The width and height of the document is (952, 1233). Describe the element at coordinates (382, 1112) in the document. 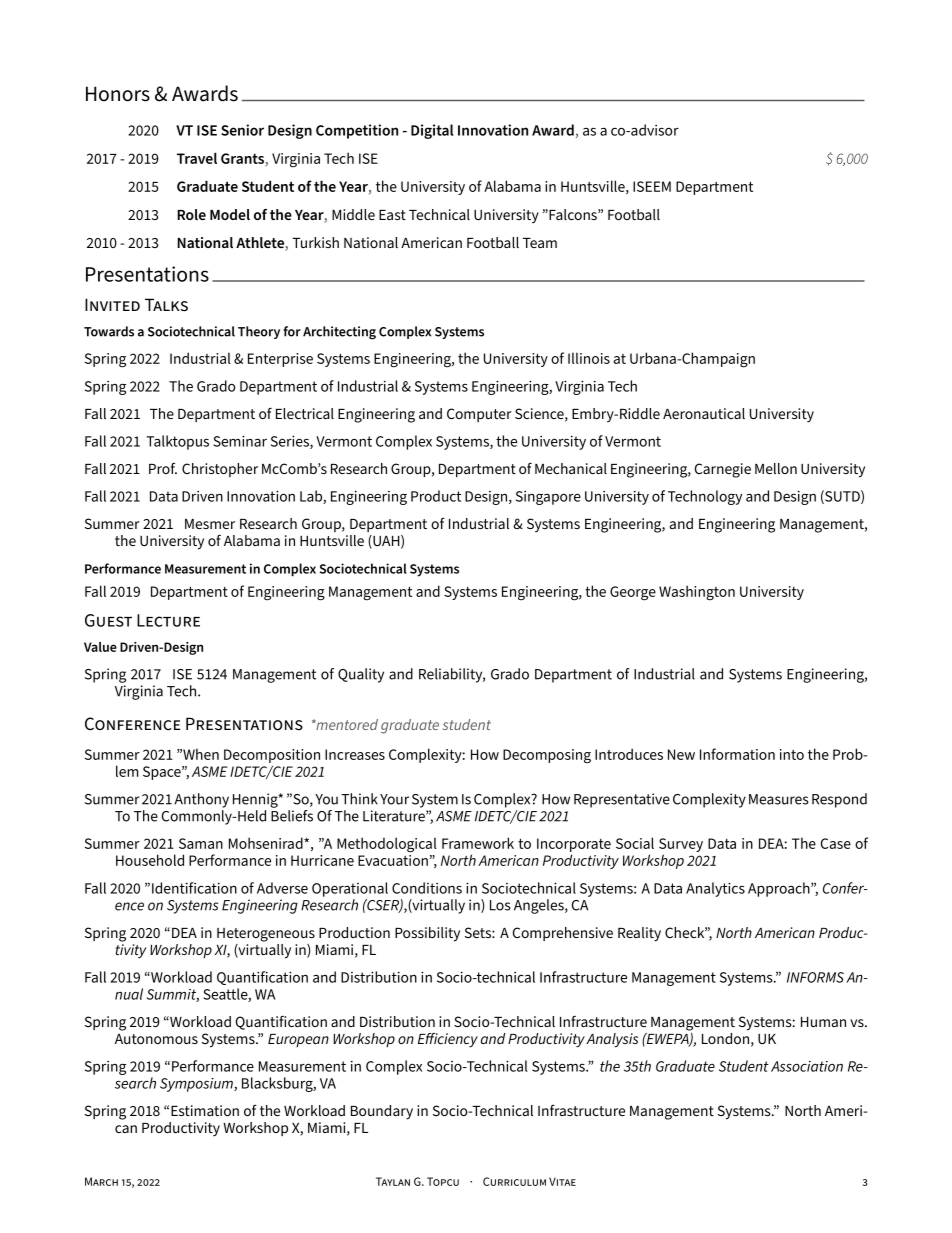

I see `Boundary` at that location.
